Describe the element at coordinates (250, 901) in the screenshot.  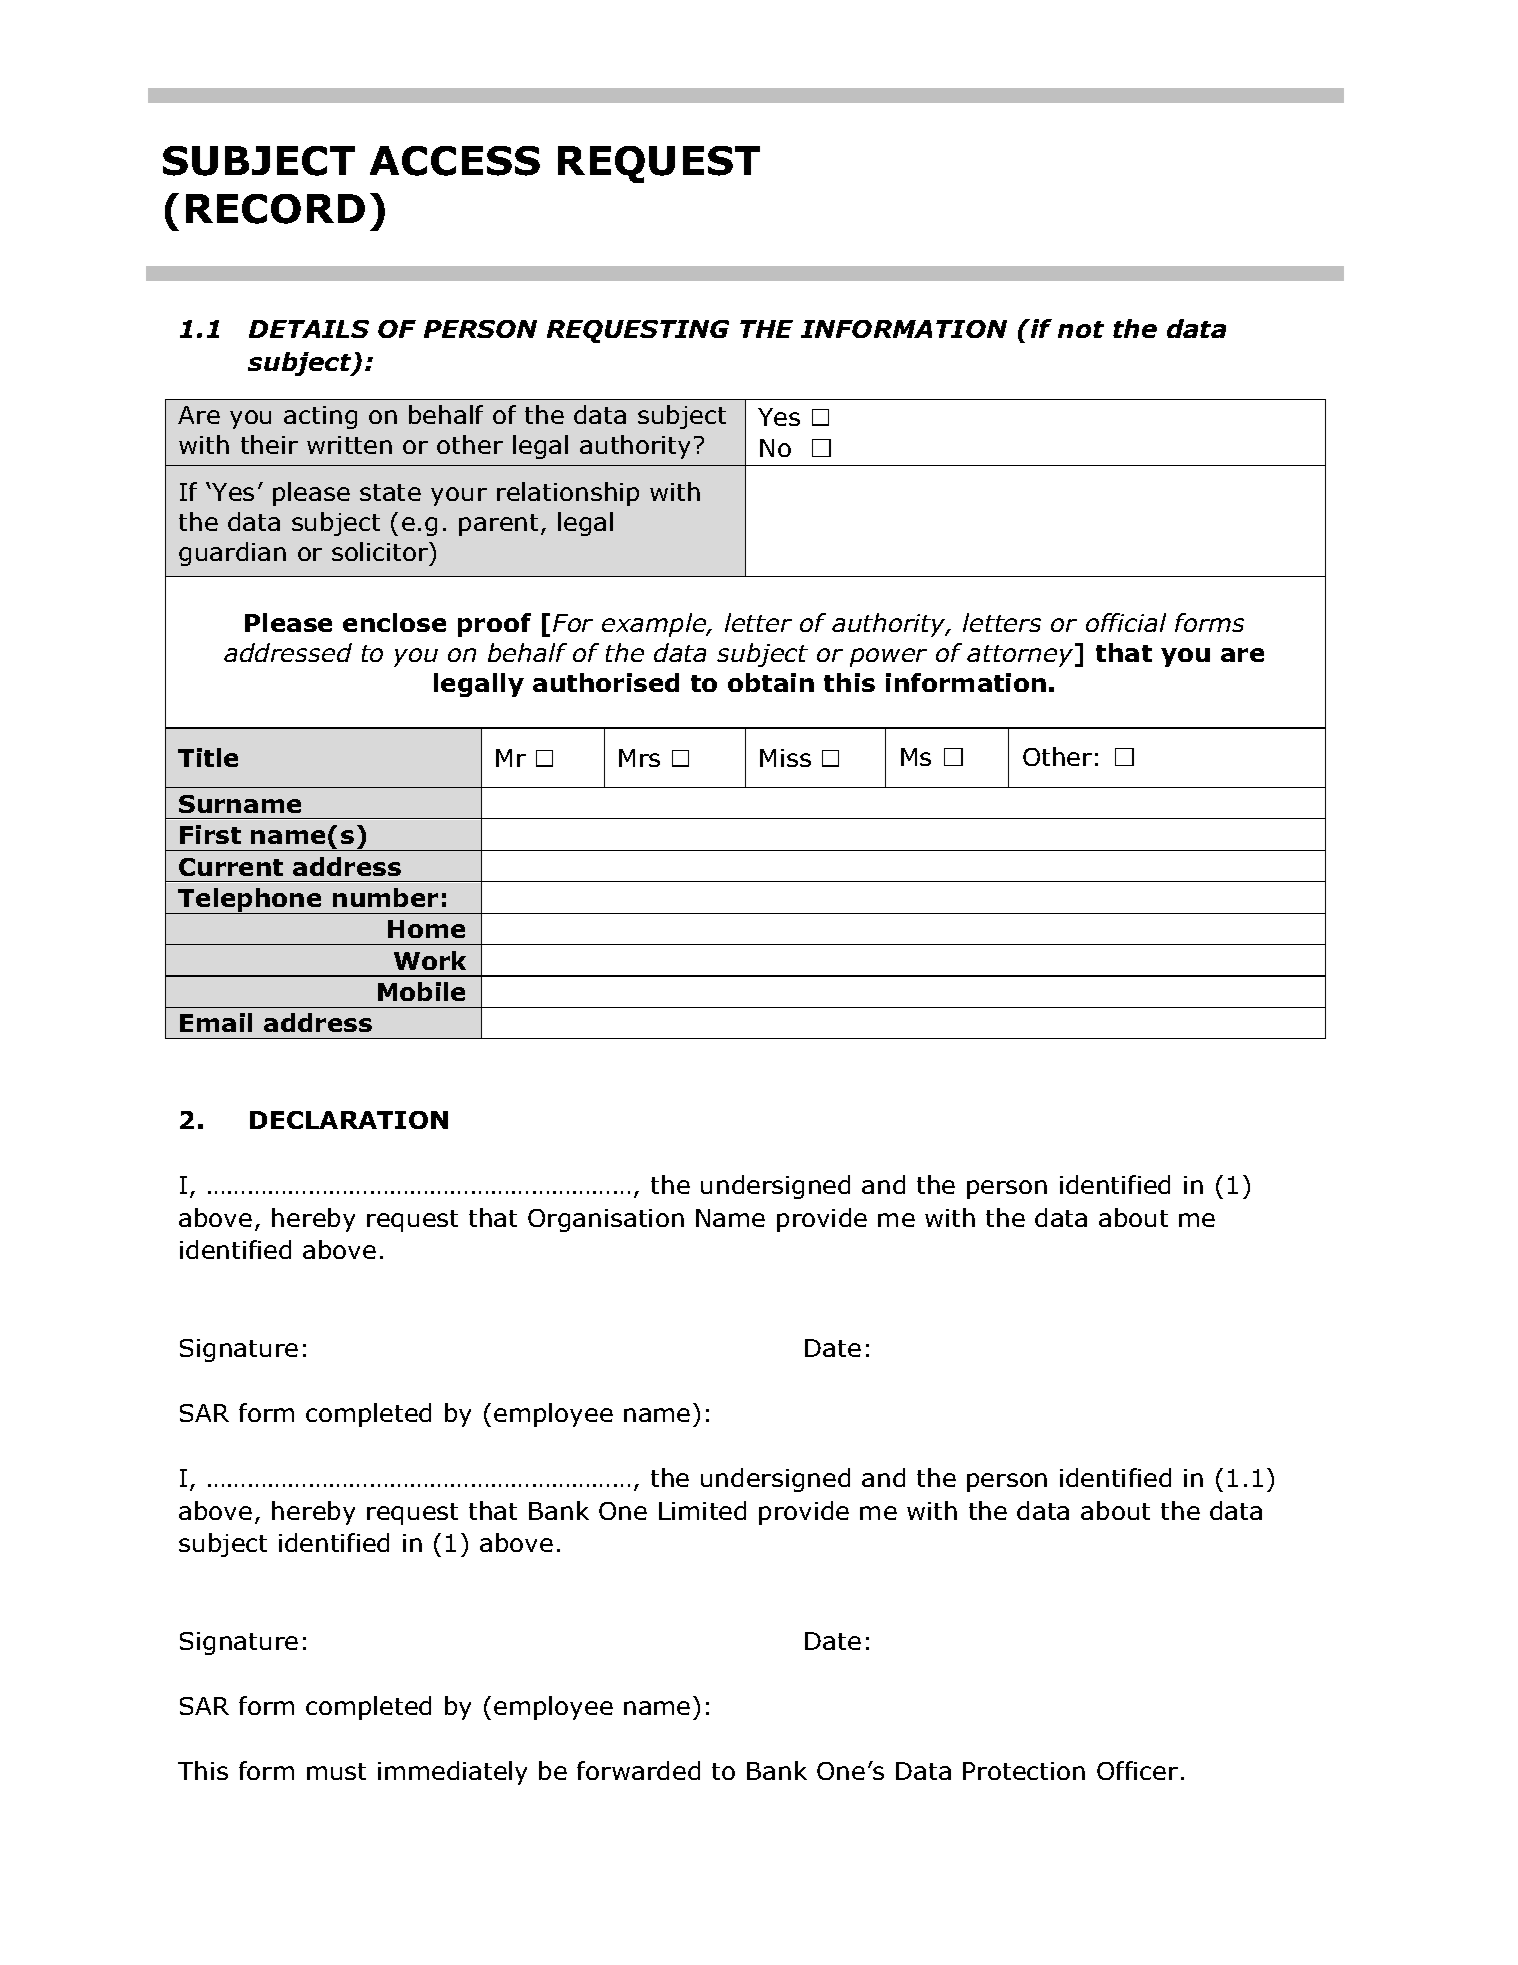
I see `Telephone` at that location.
